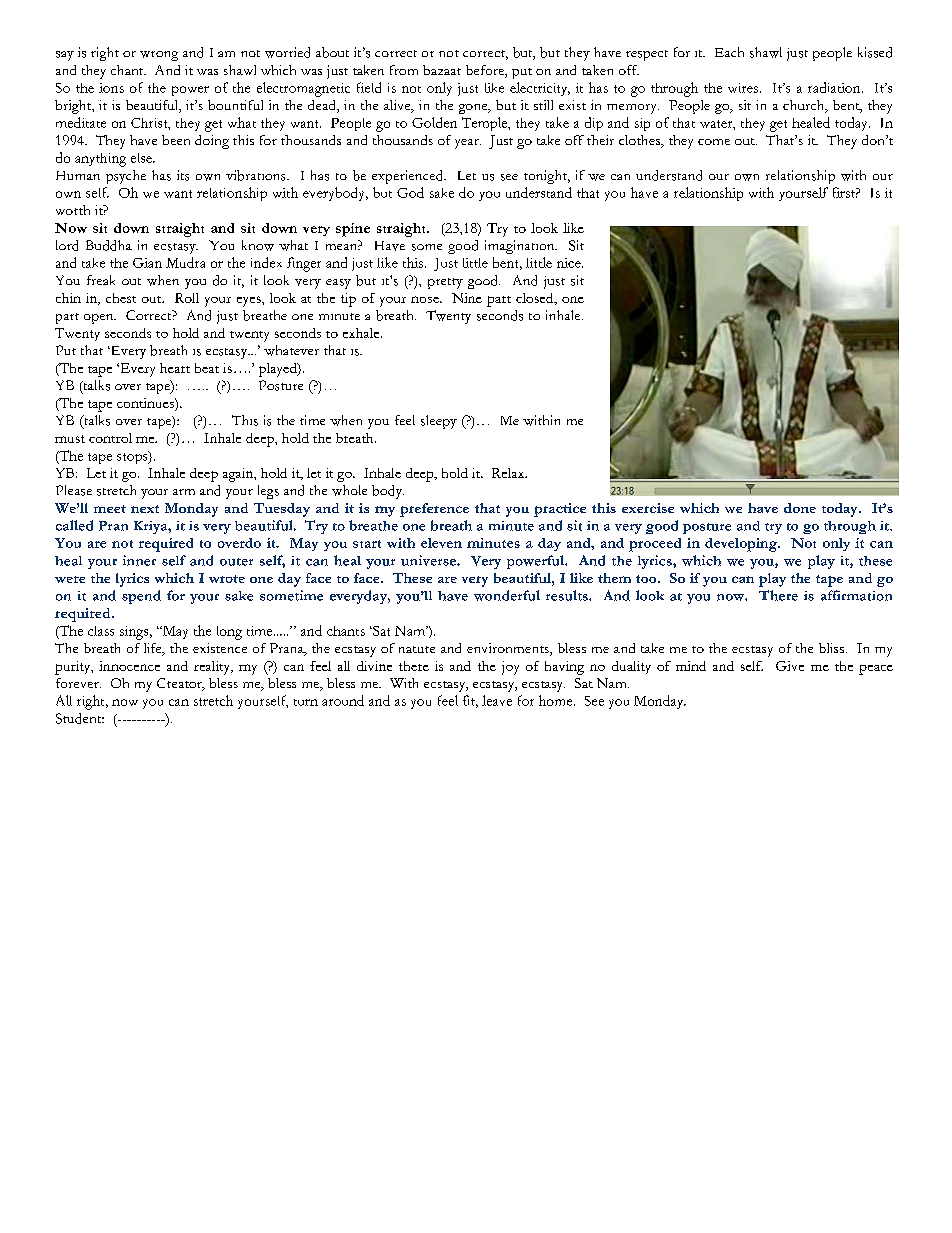 Image resolution: width=952 pixels, height=1233 pixels. Describe the element at coordinates (175, 368) in the screenshot. I see `heart` at that location.
